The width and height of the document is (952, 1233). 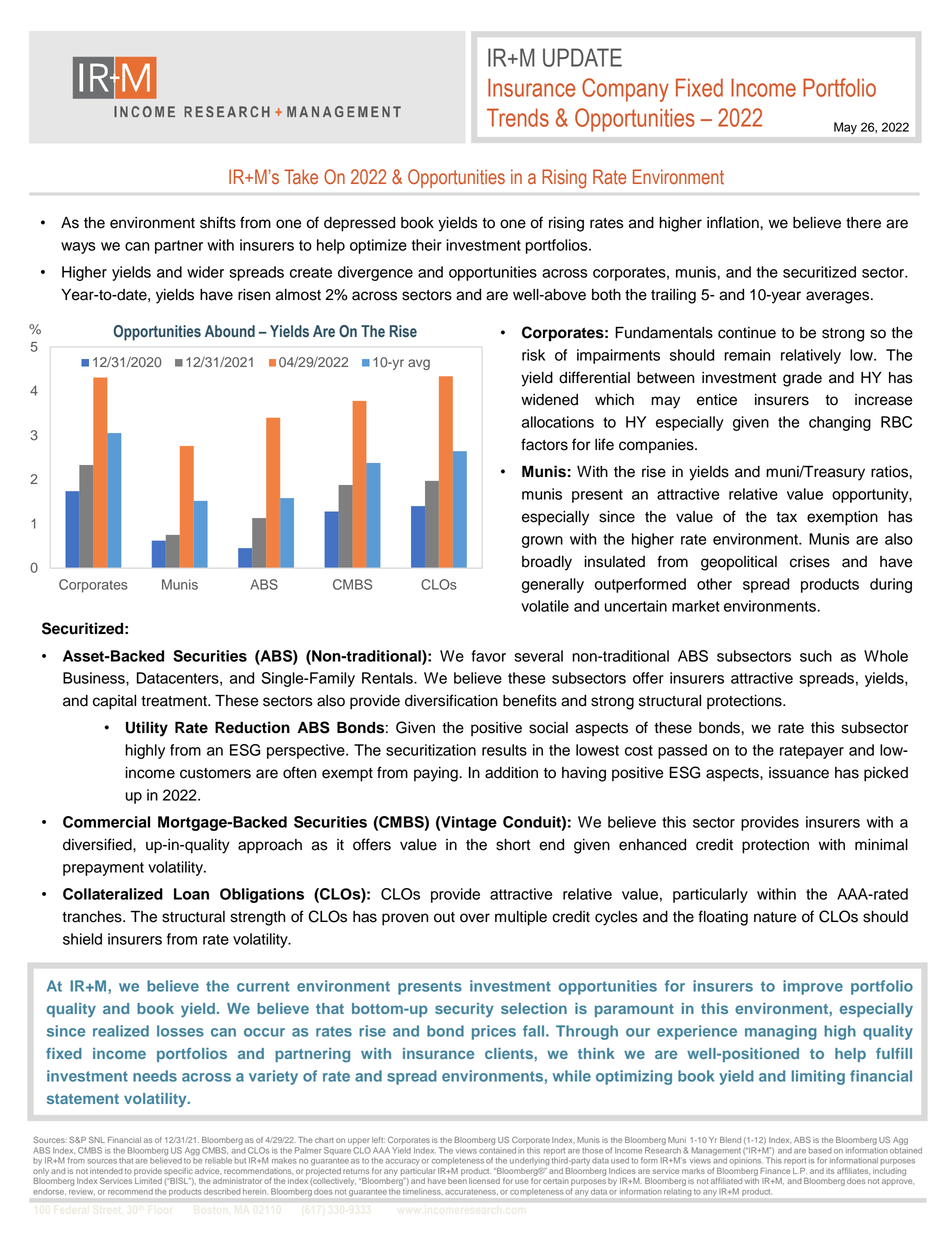 What do you see at coordinates (475, 918) in the document?
I see `over` at bounding box center [475, 918].
